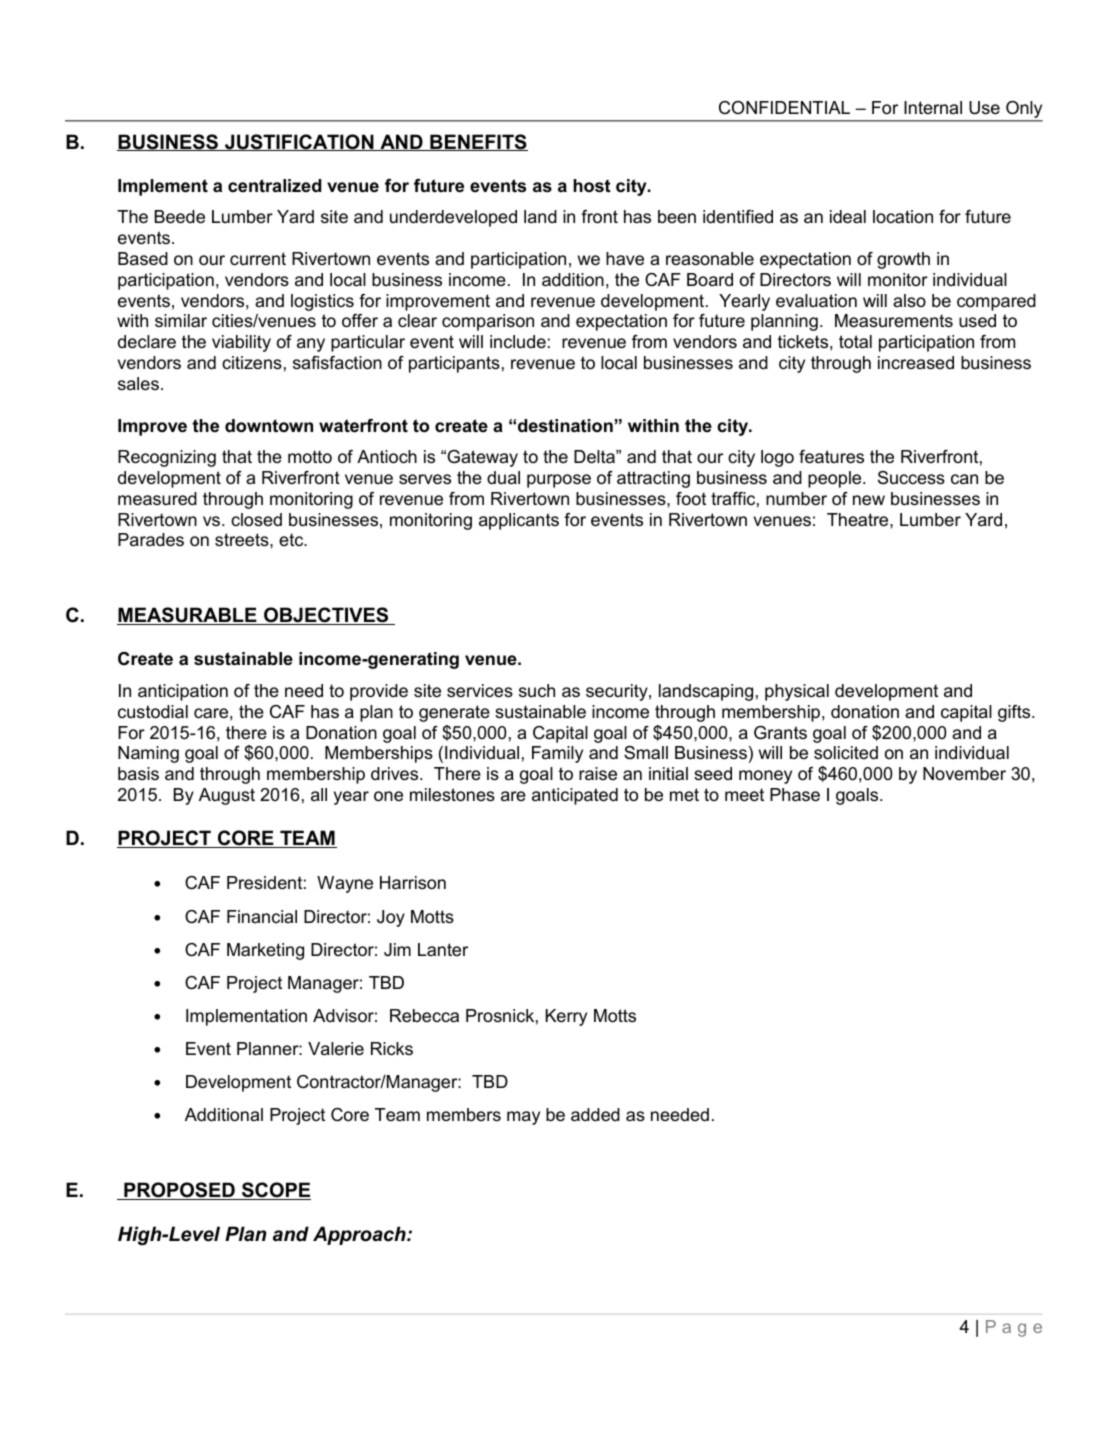 This document has width=1108, height=1434. Describe the element at coordinates (592, 186) in the document. I see `host` at that location.
